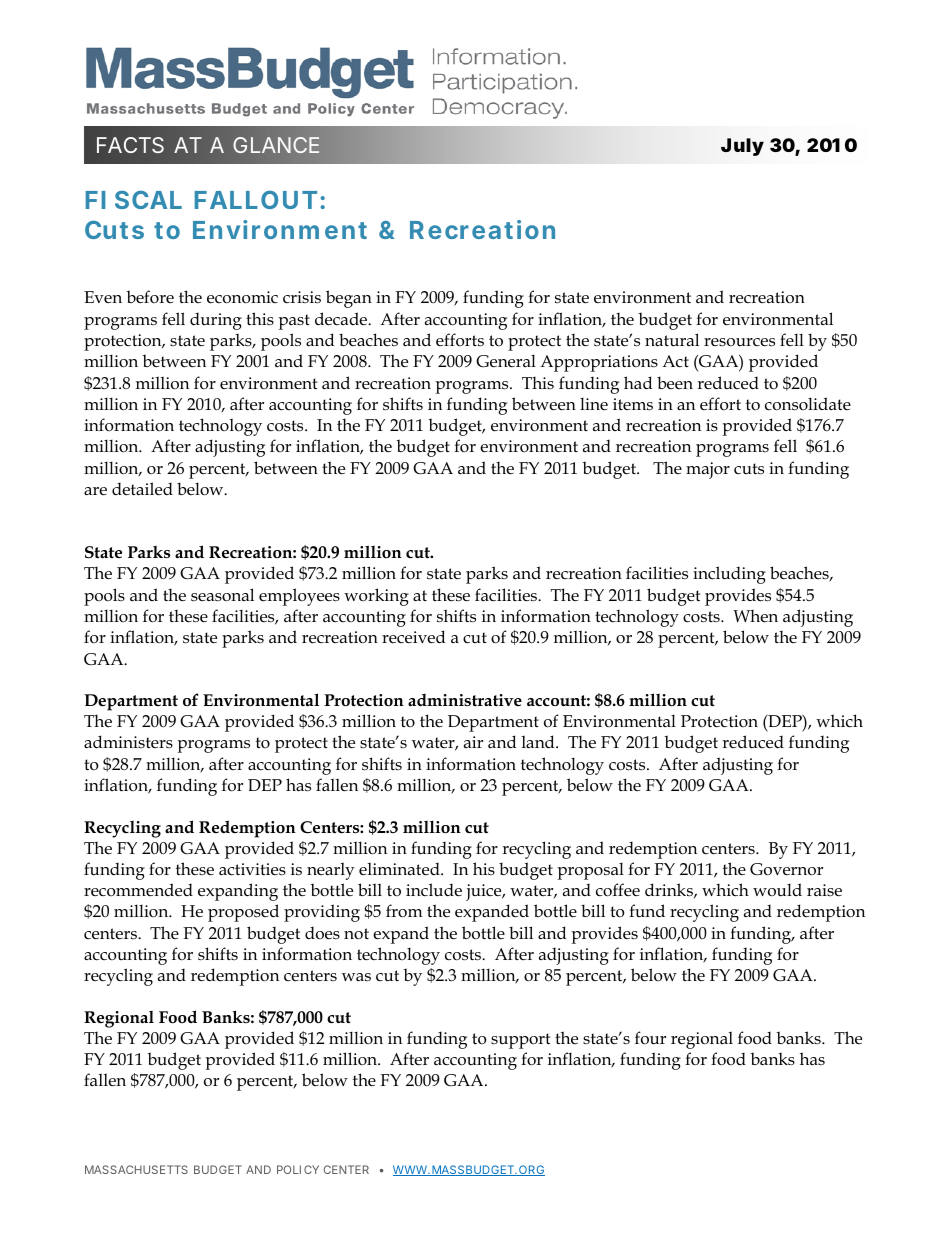 The height and width of the screenshot is (1233, 952). I want to click on July, so click(742, 147).
